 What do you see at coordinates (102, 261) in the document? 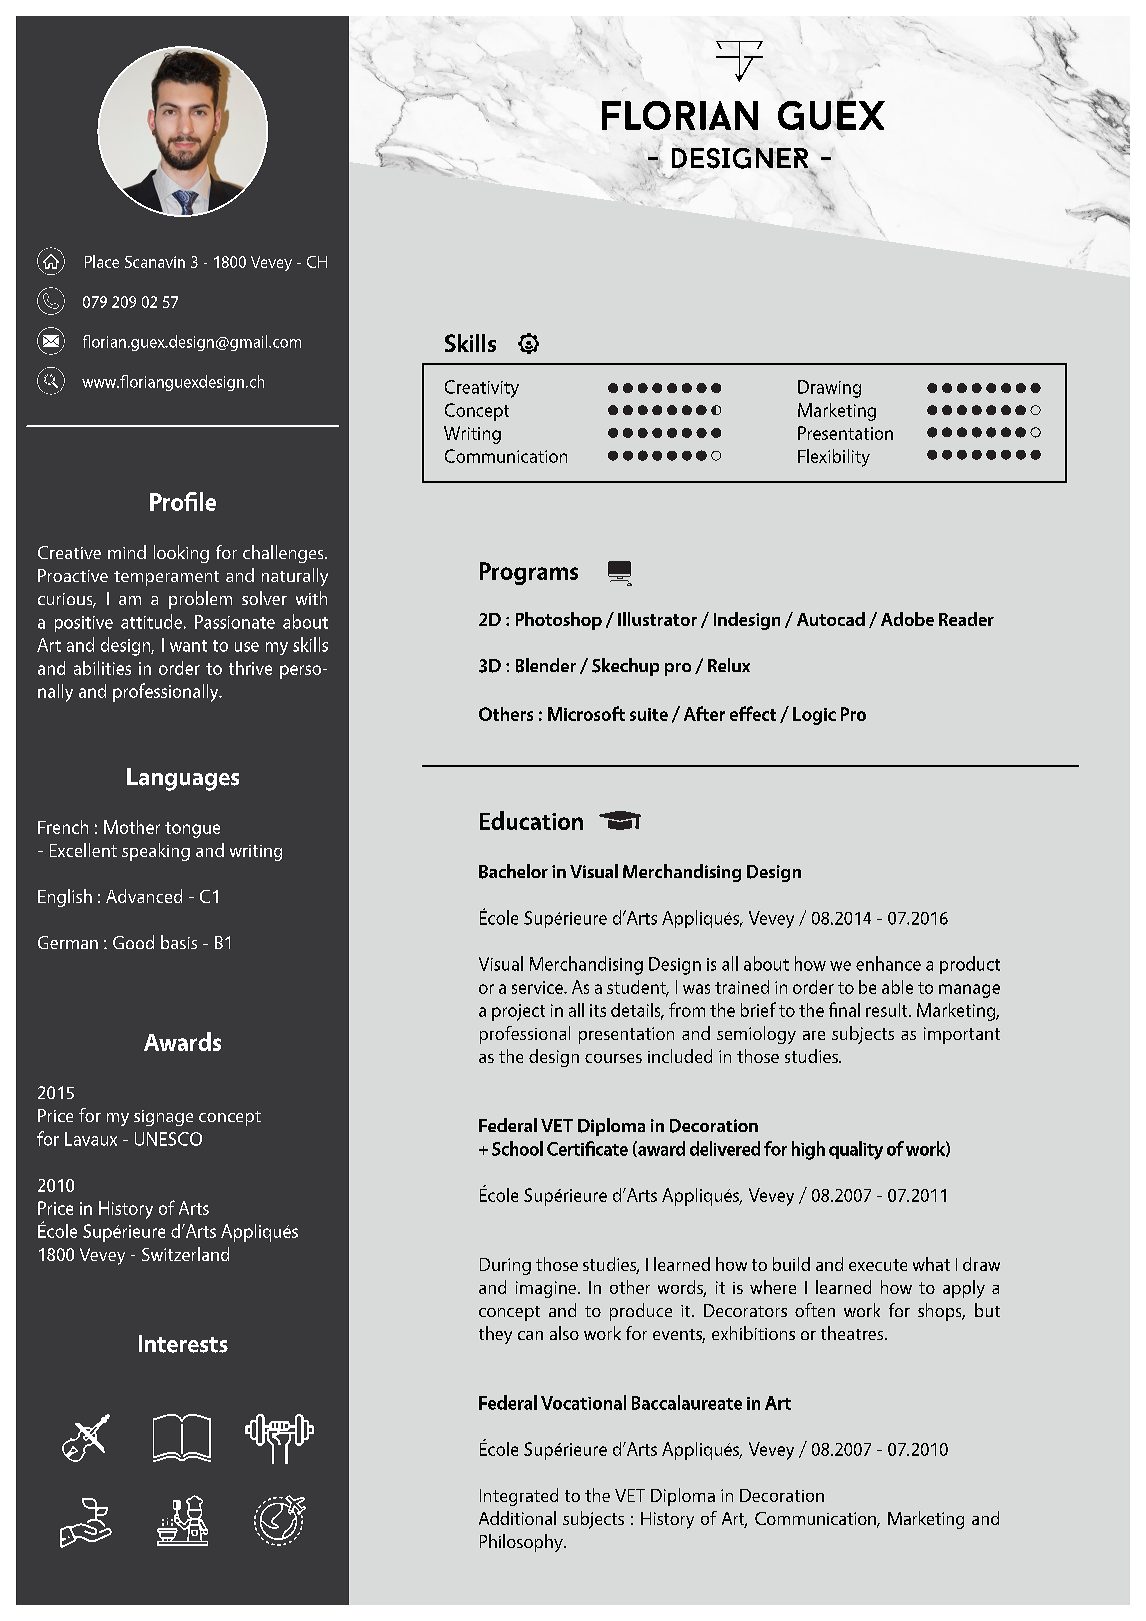
I see `Place` at bounding box center [102, 261].
